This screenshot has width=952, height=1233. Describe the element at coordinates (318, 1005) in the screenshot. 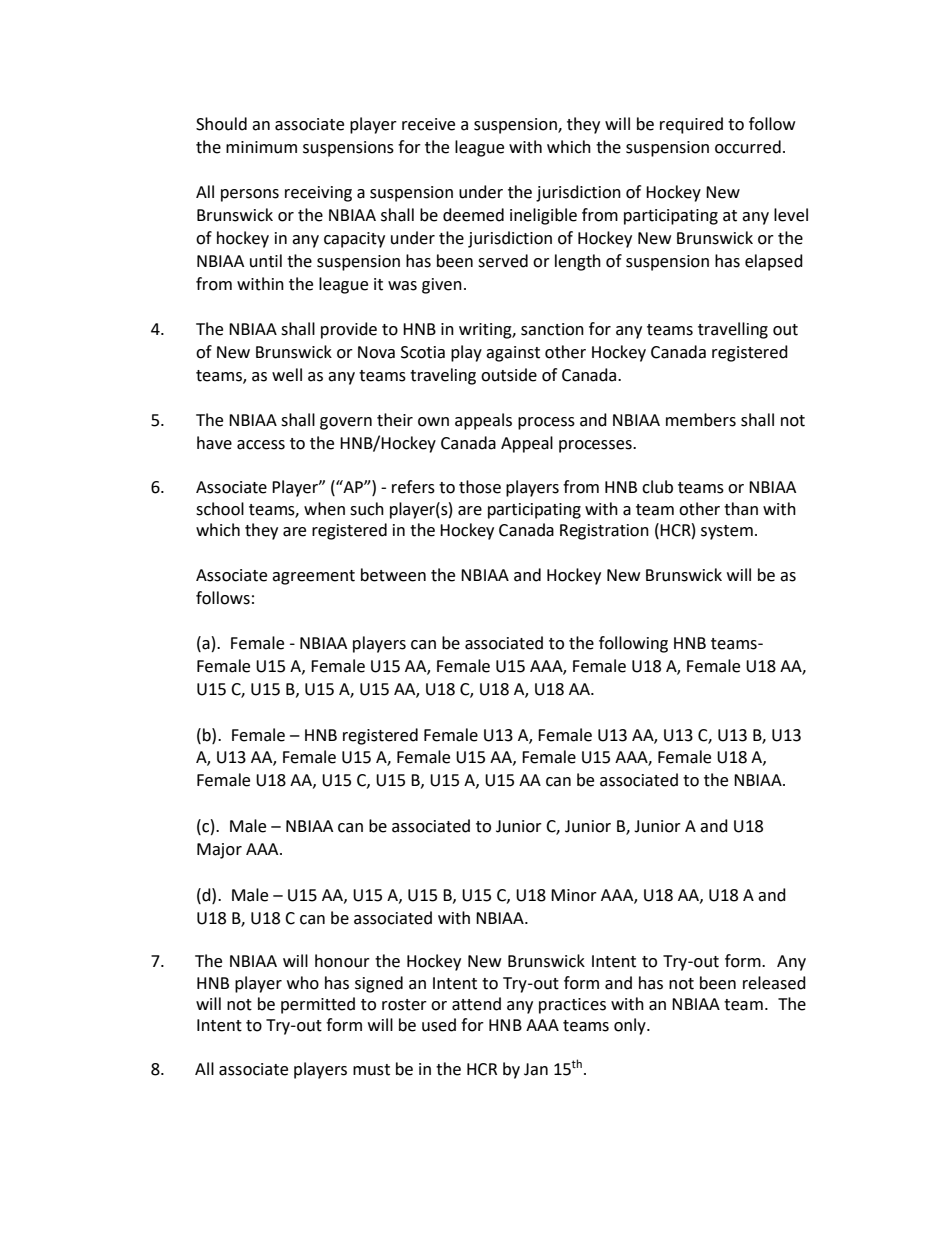

I see `permitted` at that location.
